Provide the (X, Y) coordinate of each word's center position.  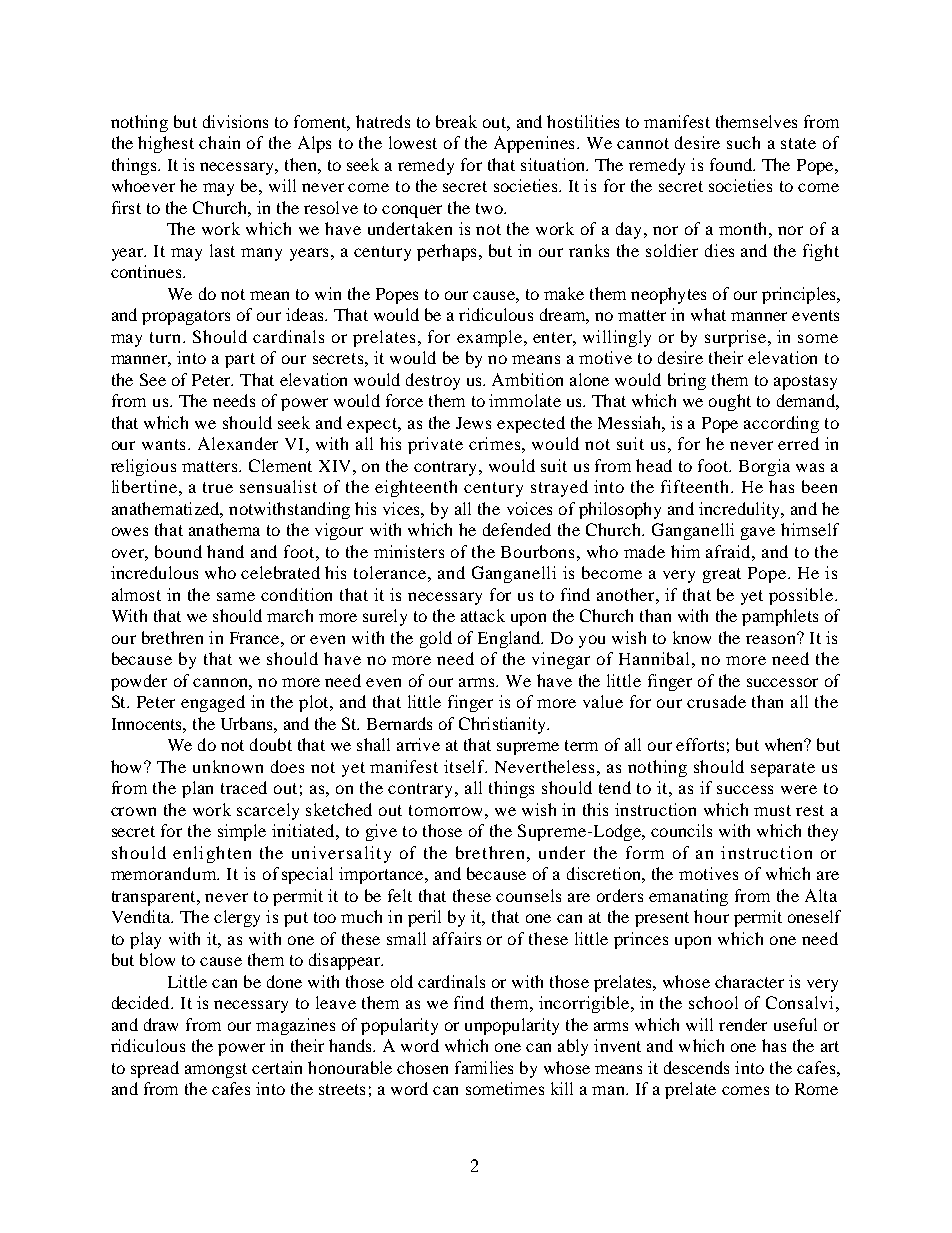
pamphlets (780, 617)
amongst (216, 1070)
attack (483, 615)
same (236, 596)
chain (219, 142)
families (484, 1067)
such (743, 142)
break (456, 121)
